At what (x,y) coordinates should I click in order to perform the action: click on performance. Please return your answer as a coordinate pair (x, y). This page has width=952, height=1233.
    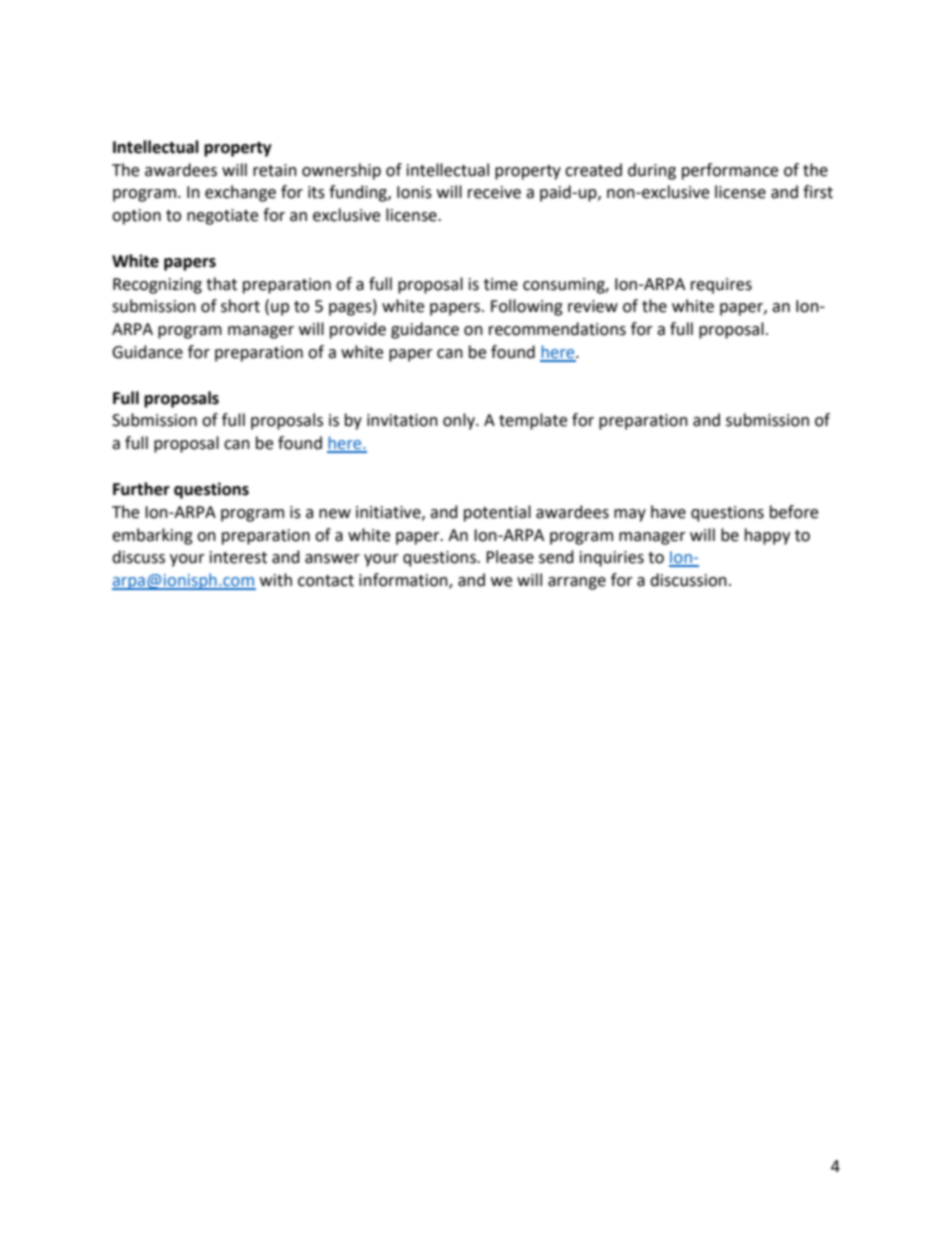
    Looking at the image, I should click on (730, 171).
